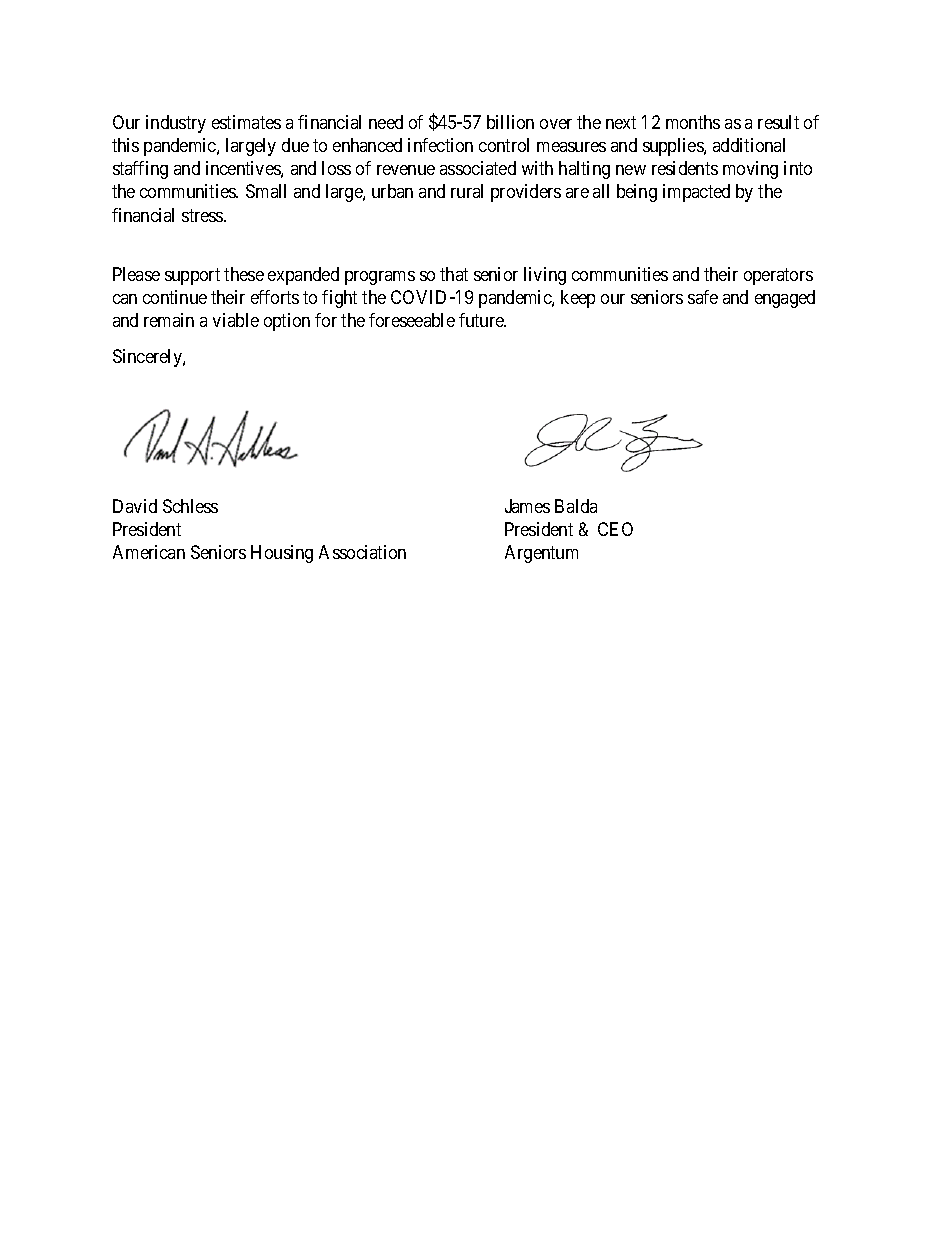 Image resolution: width=952 pixels, height=1233 pixels. What do you see at coordinates (135, 506) in the screenshot?
I see `David` at bounding box center [135, 506].
